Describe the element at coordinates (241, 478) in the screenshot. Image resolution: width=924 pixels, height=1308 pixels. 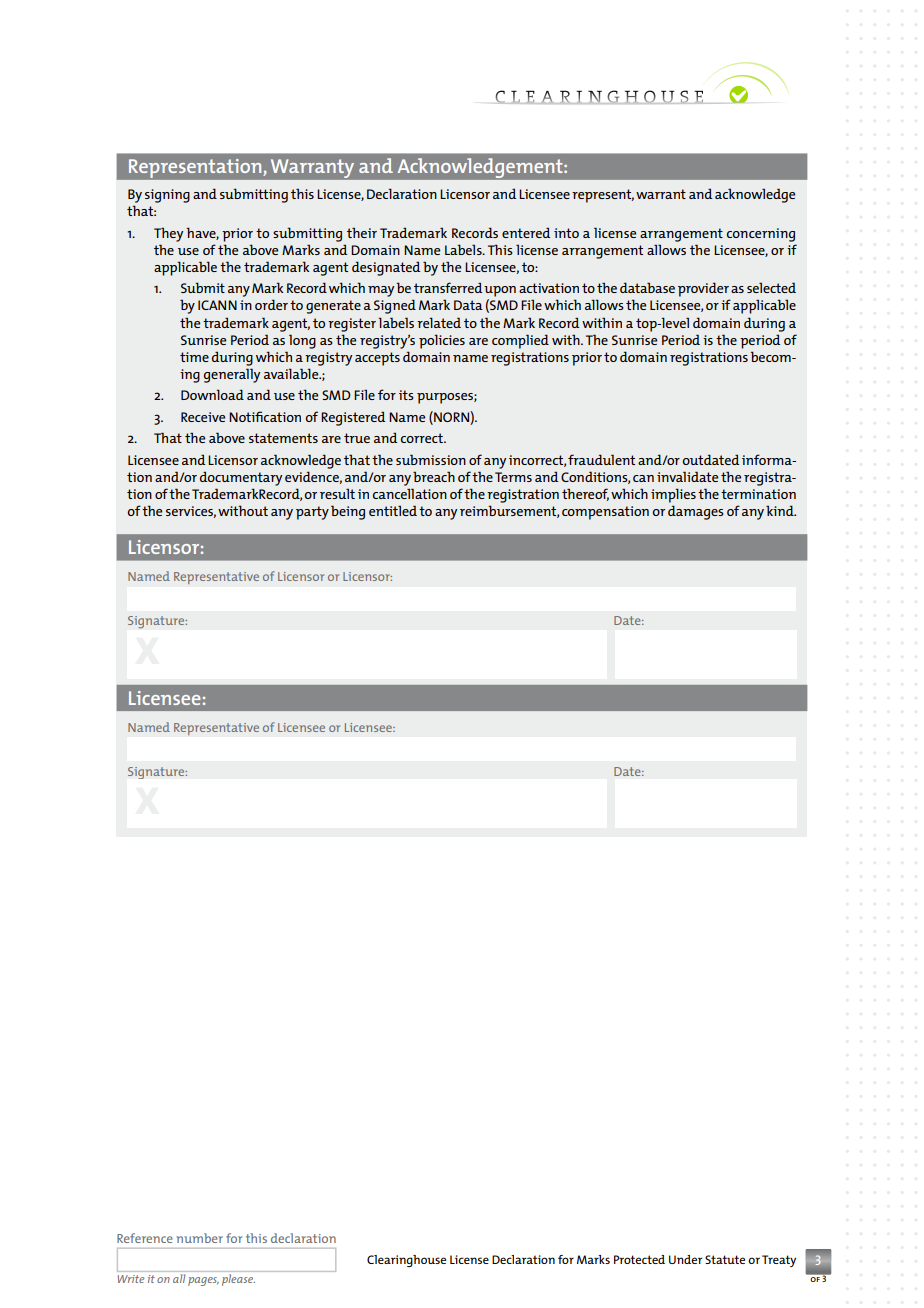
I see `documentary` at that location.
